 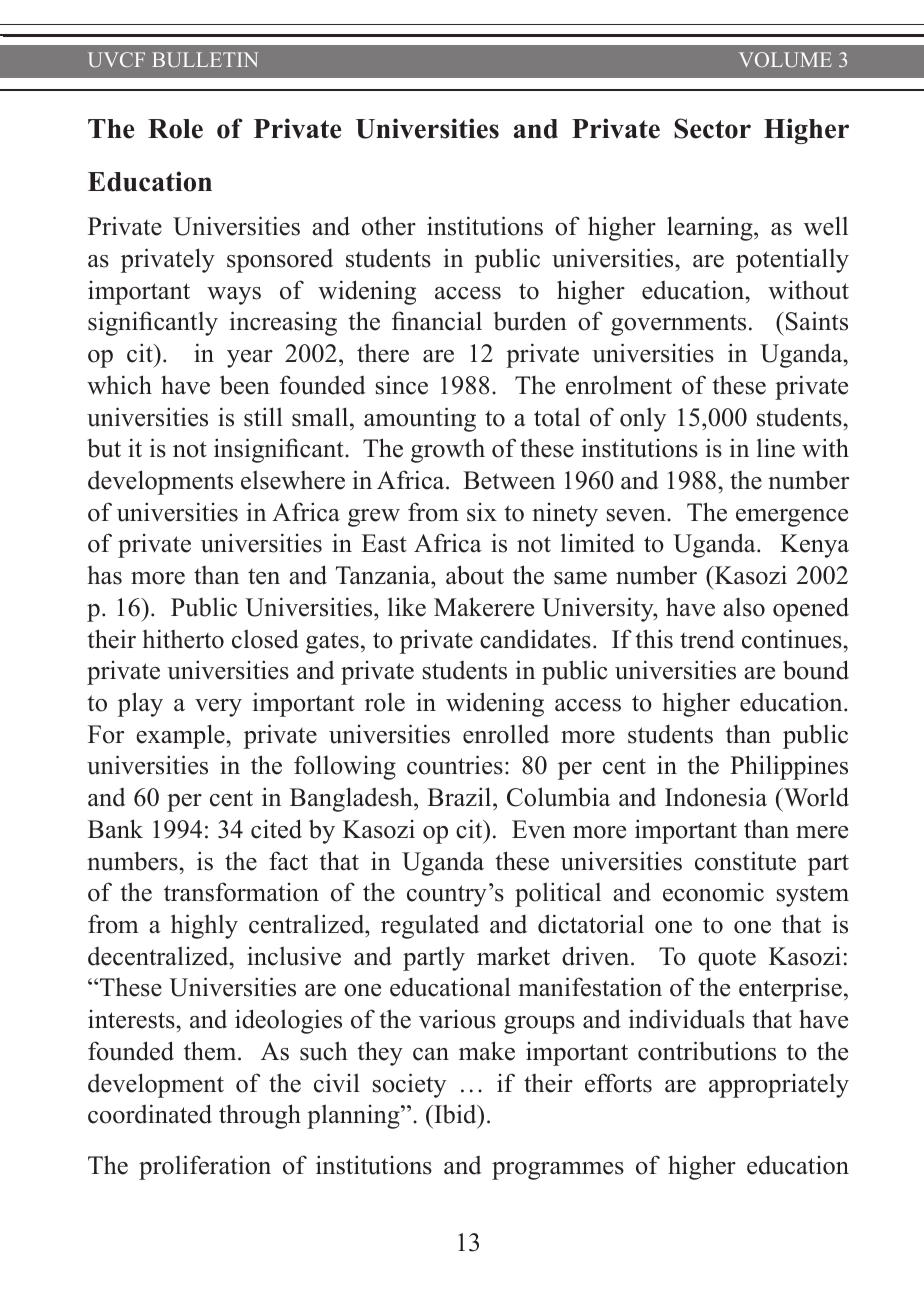 I want to click on also, so click(x=744, y=607).
